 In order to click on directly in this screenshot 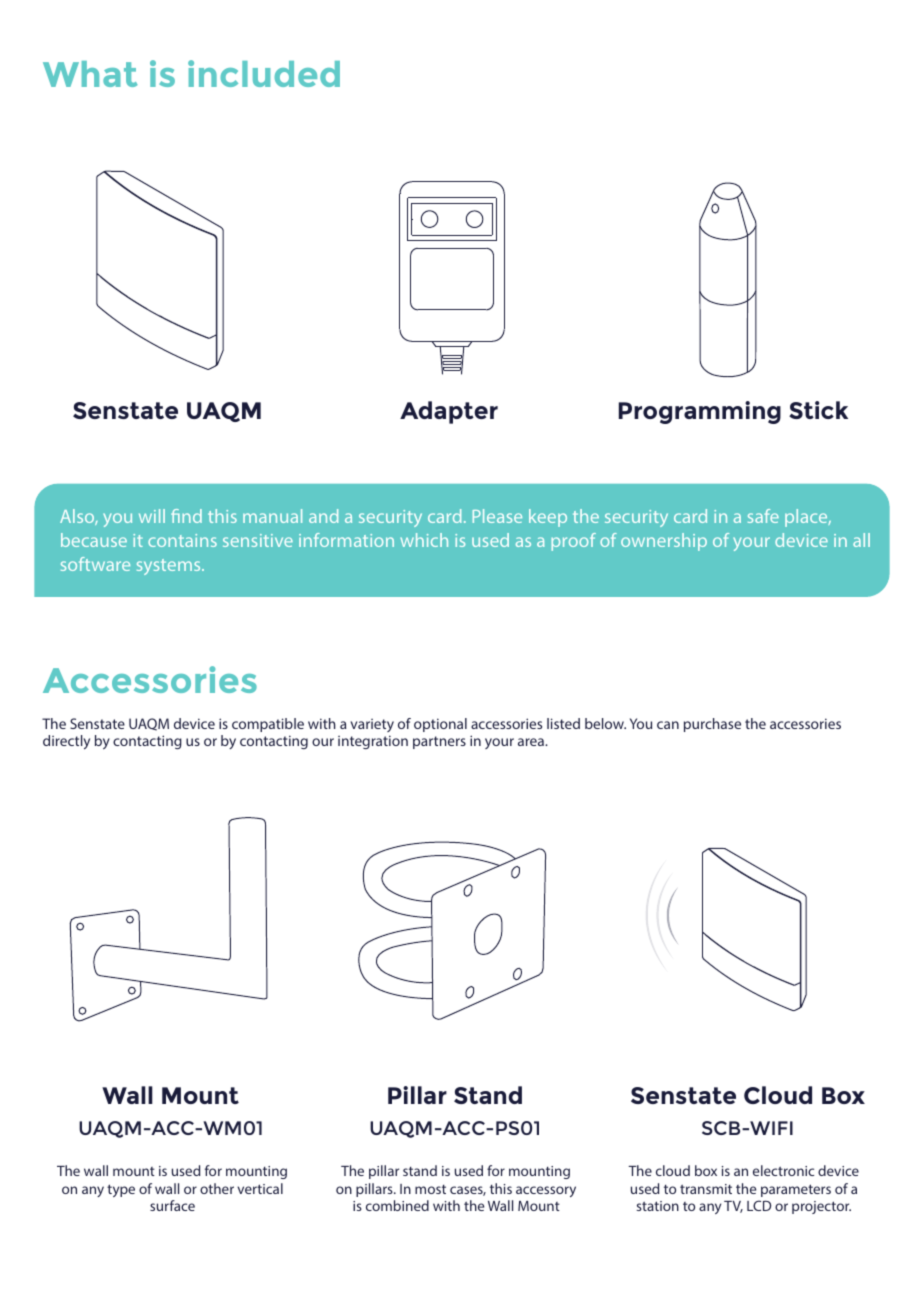, I will do `click(66, 742)`.
